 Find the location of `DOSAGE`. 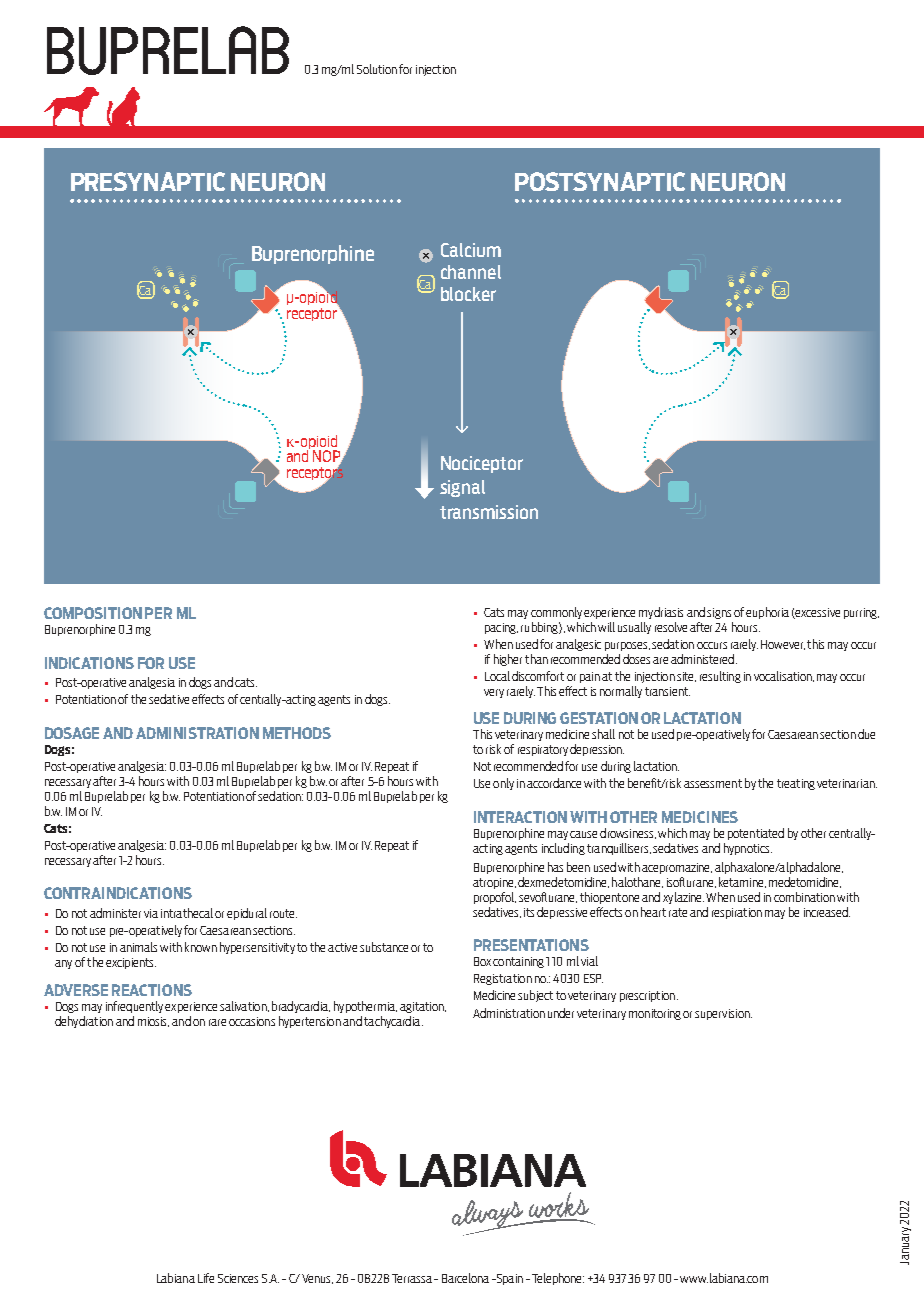

DOSAGE is located at coordinates (72, 733).
